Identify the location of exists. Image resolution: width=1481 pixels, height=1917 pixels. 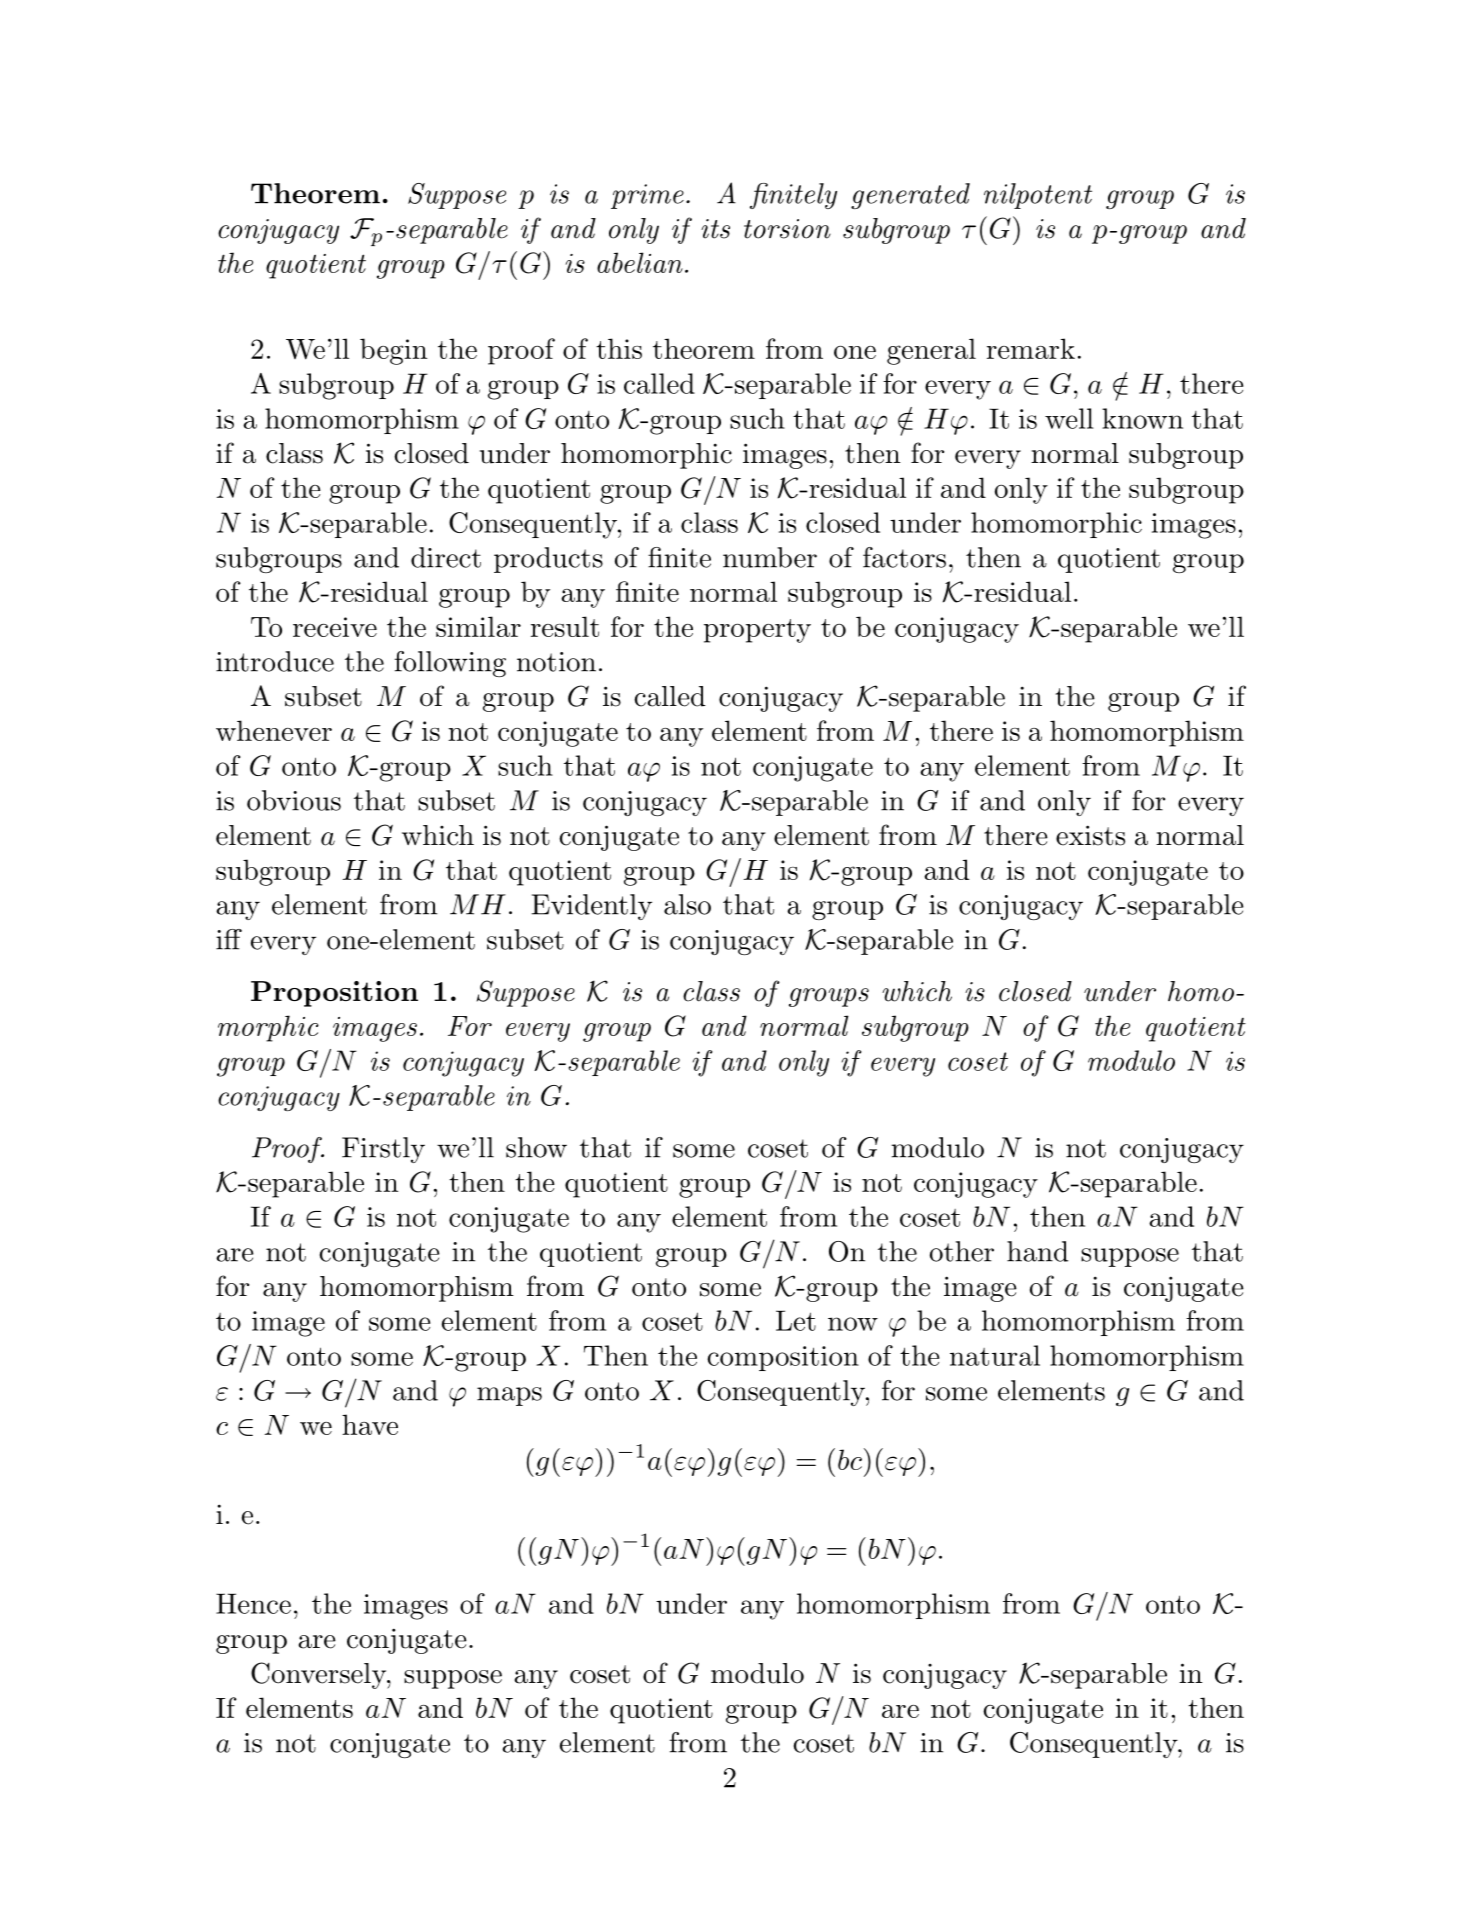
(1090, 835).
